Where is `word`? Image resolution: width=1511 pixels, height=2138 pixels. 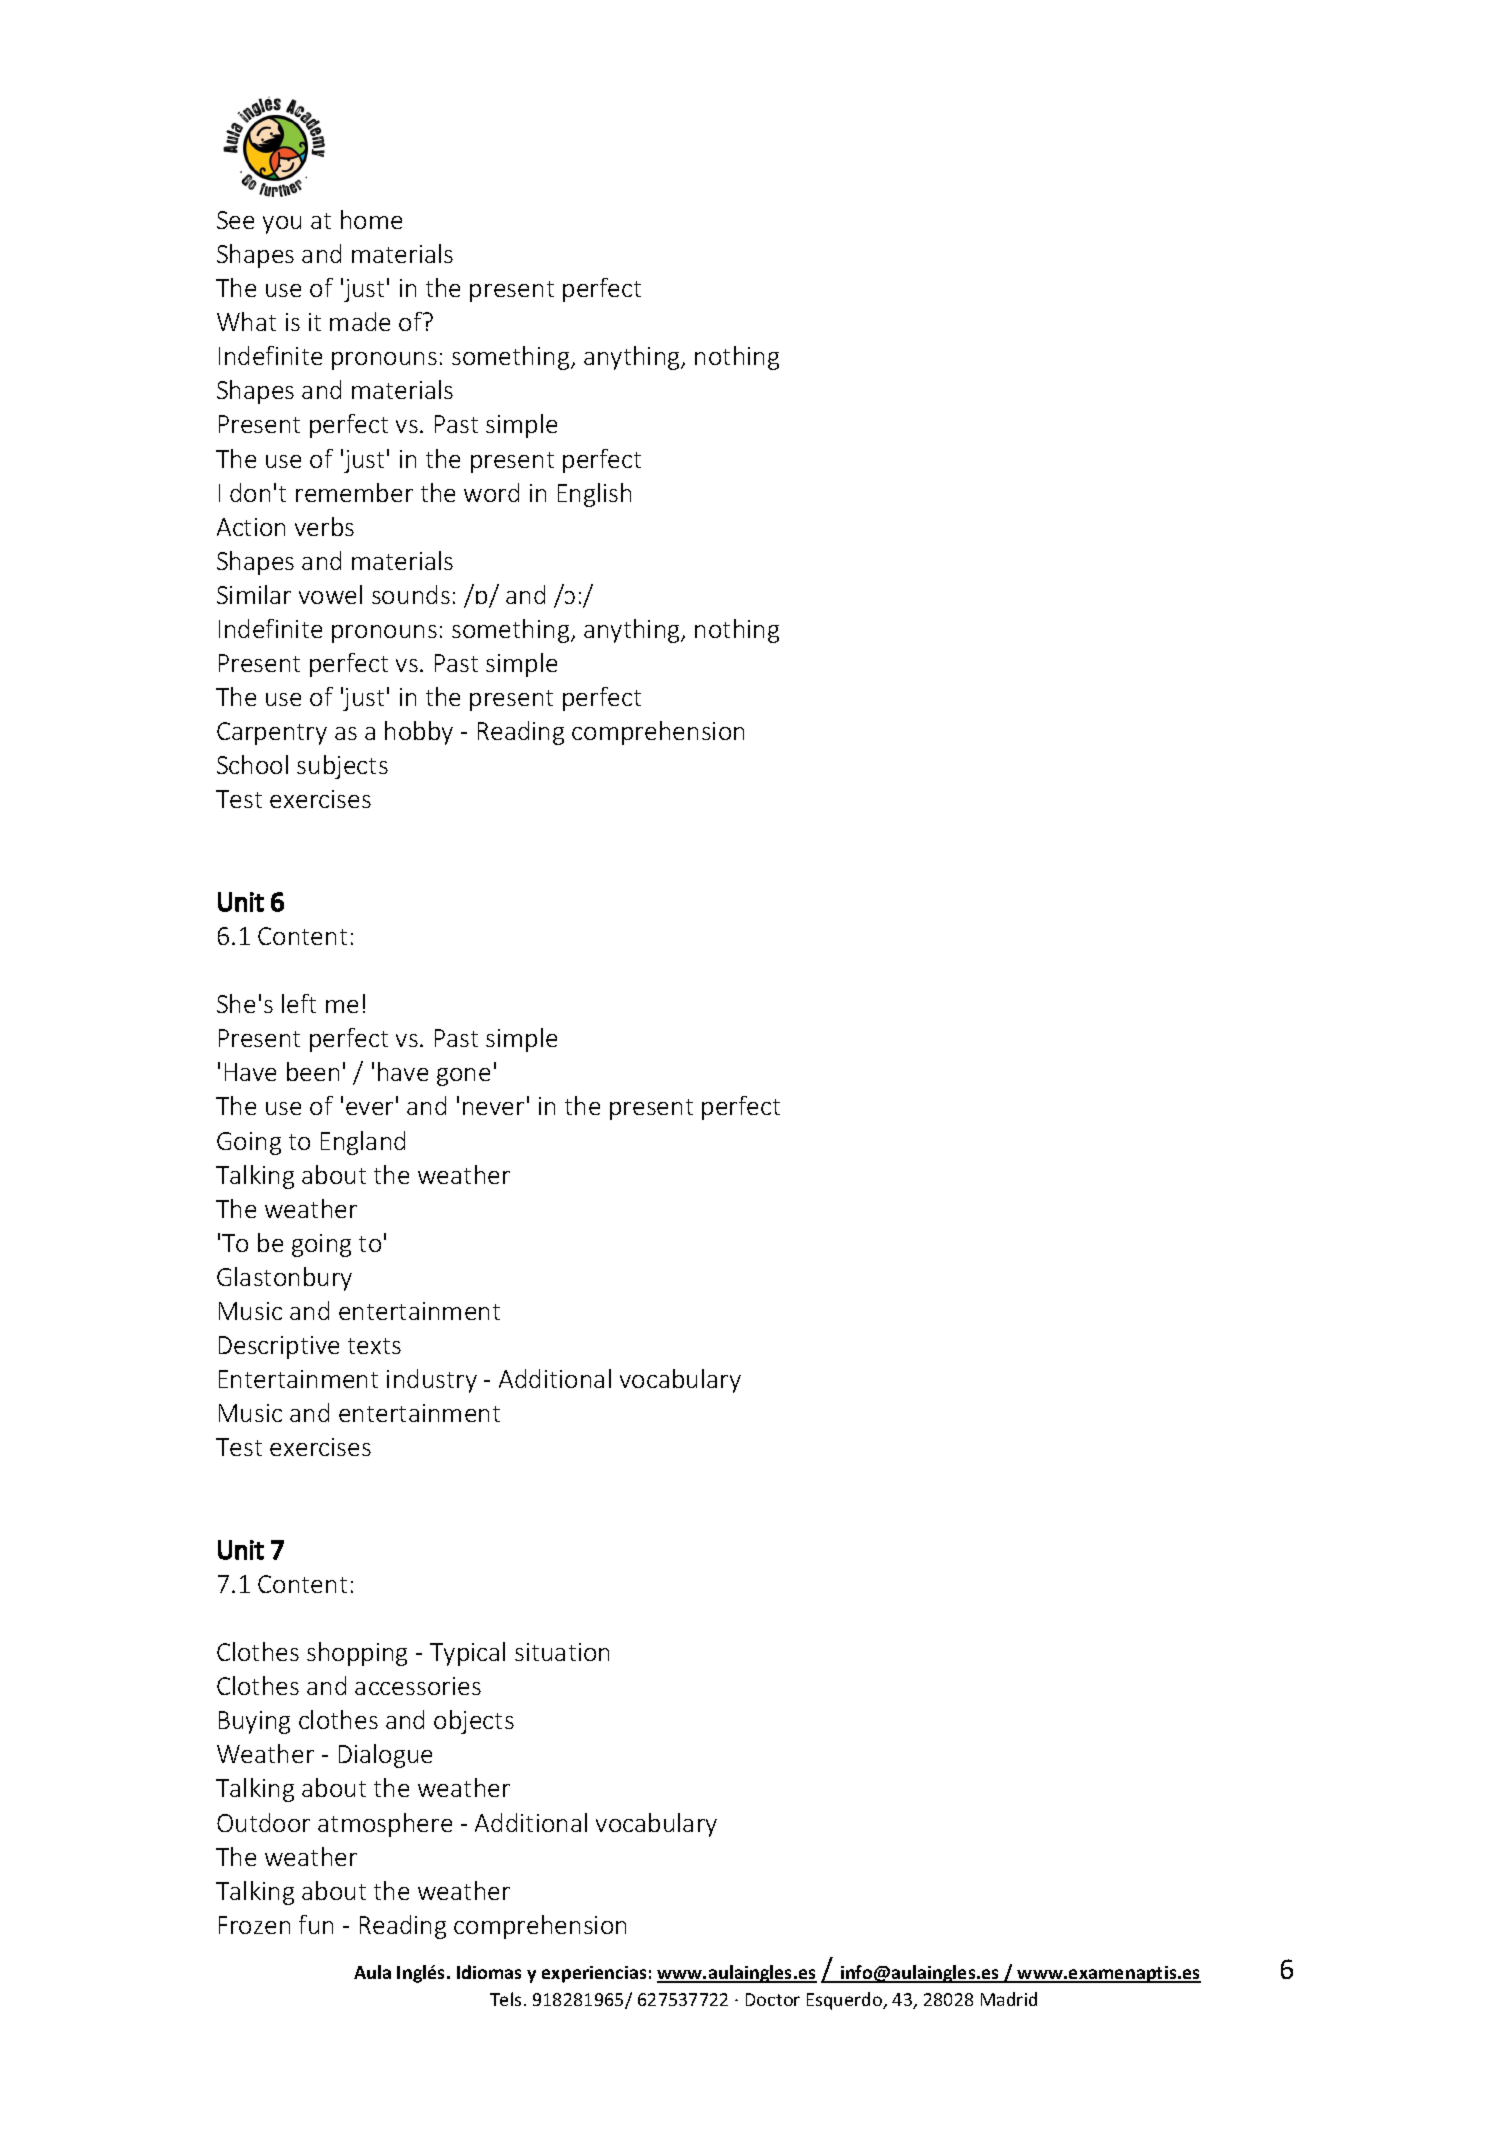
word is located at coordinates (491, 492).
